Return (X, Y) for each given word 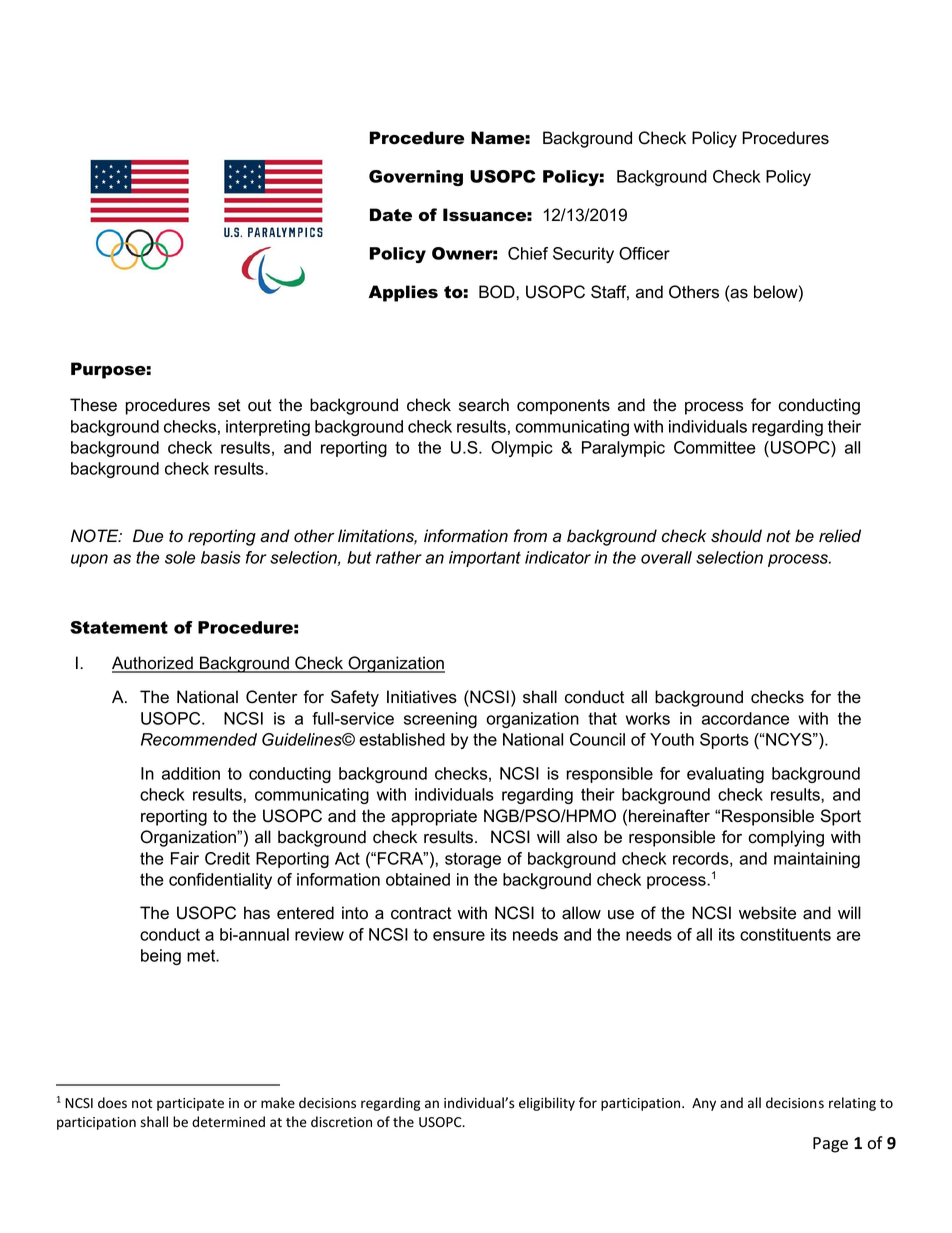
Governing (416, 178)
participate (190, 1104)
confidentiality (220, 881)
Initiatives (422, 697)
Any (704, 1104)
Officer (644, 253)
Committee (715, 447)
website (767, 913)
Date (391, 215)
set (229, 405)
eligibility (547, 1104)
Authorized (153, 664)
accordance (745, 718)
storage (473, 860)
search (484, 405)
